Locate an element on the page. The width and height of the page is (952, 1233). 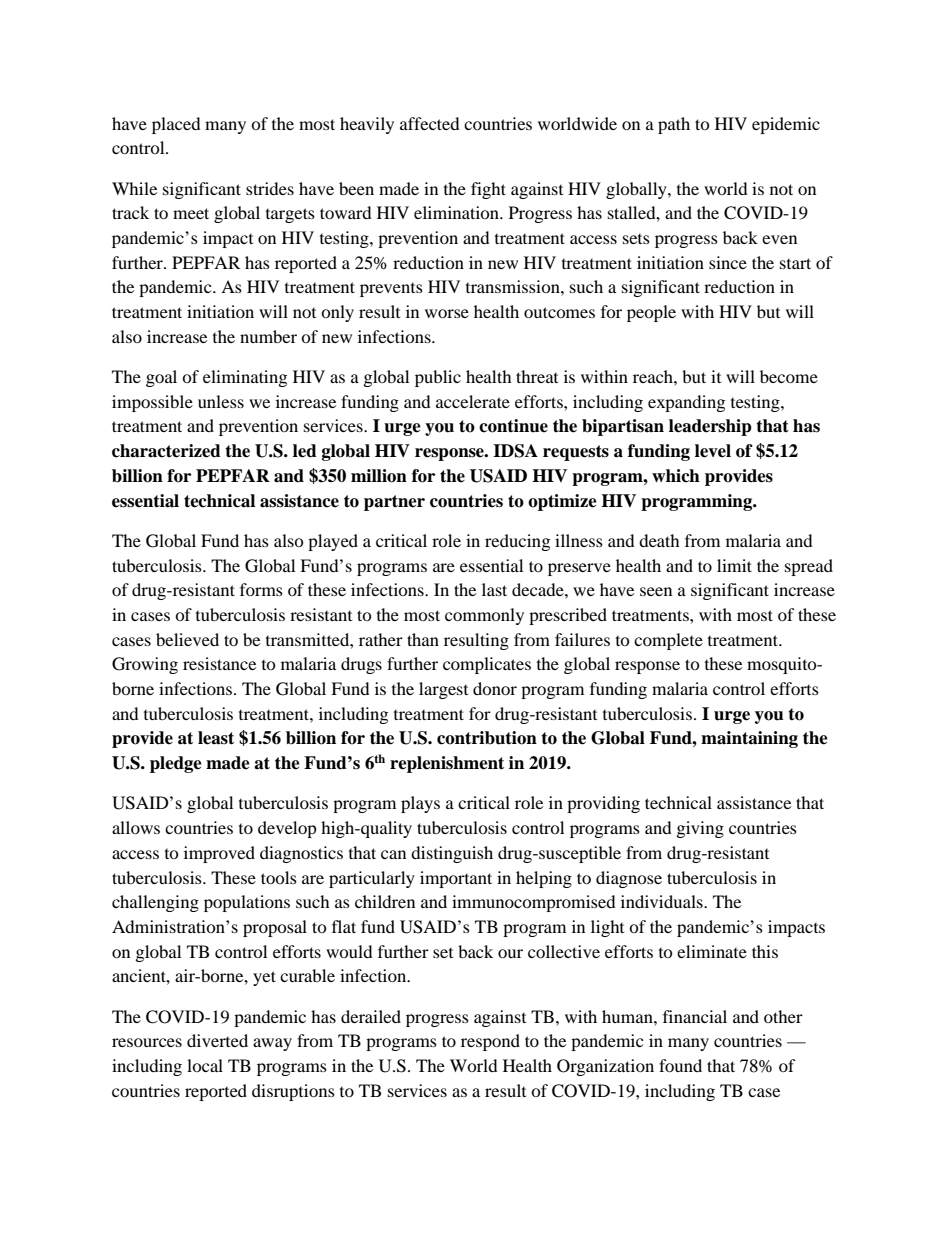
level is located at coordinates (713, 451).
